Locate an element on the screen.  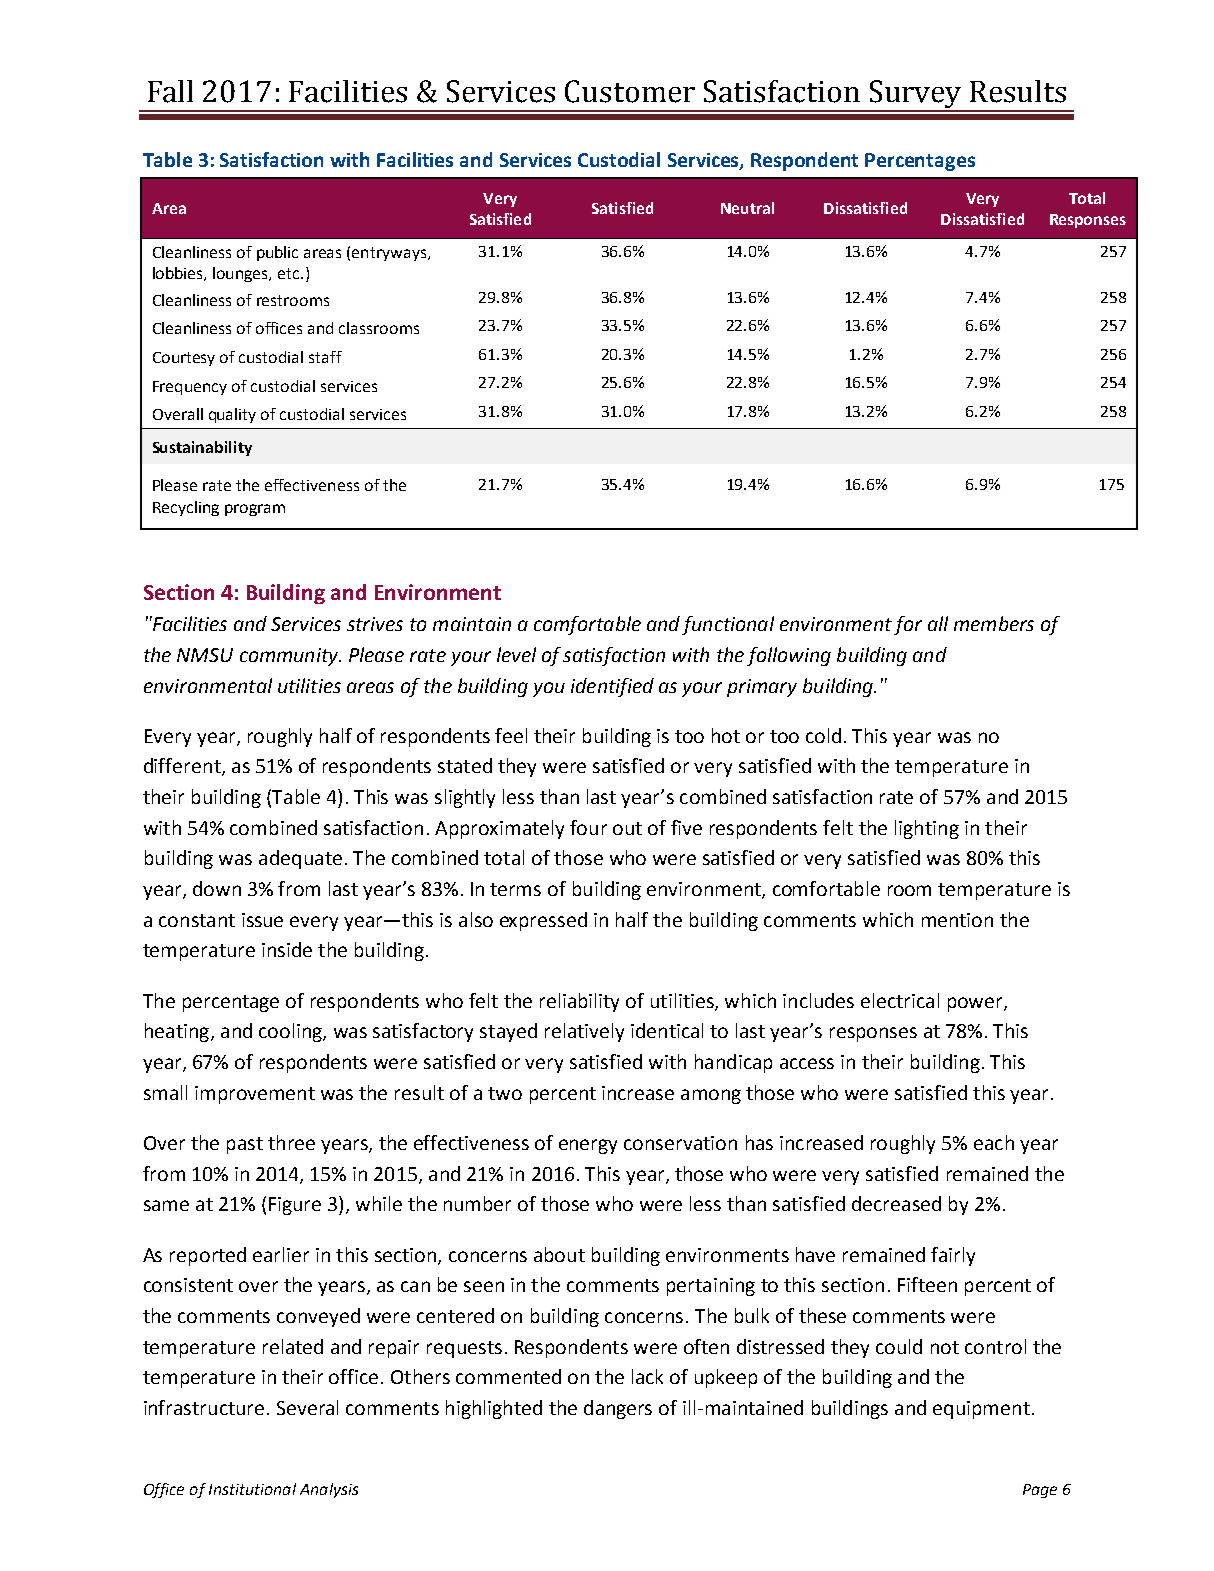
program is located at coordinates (255, 510).
